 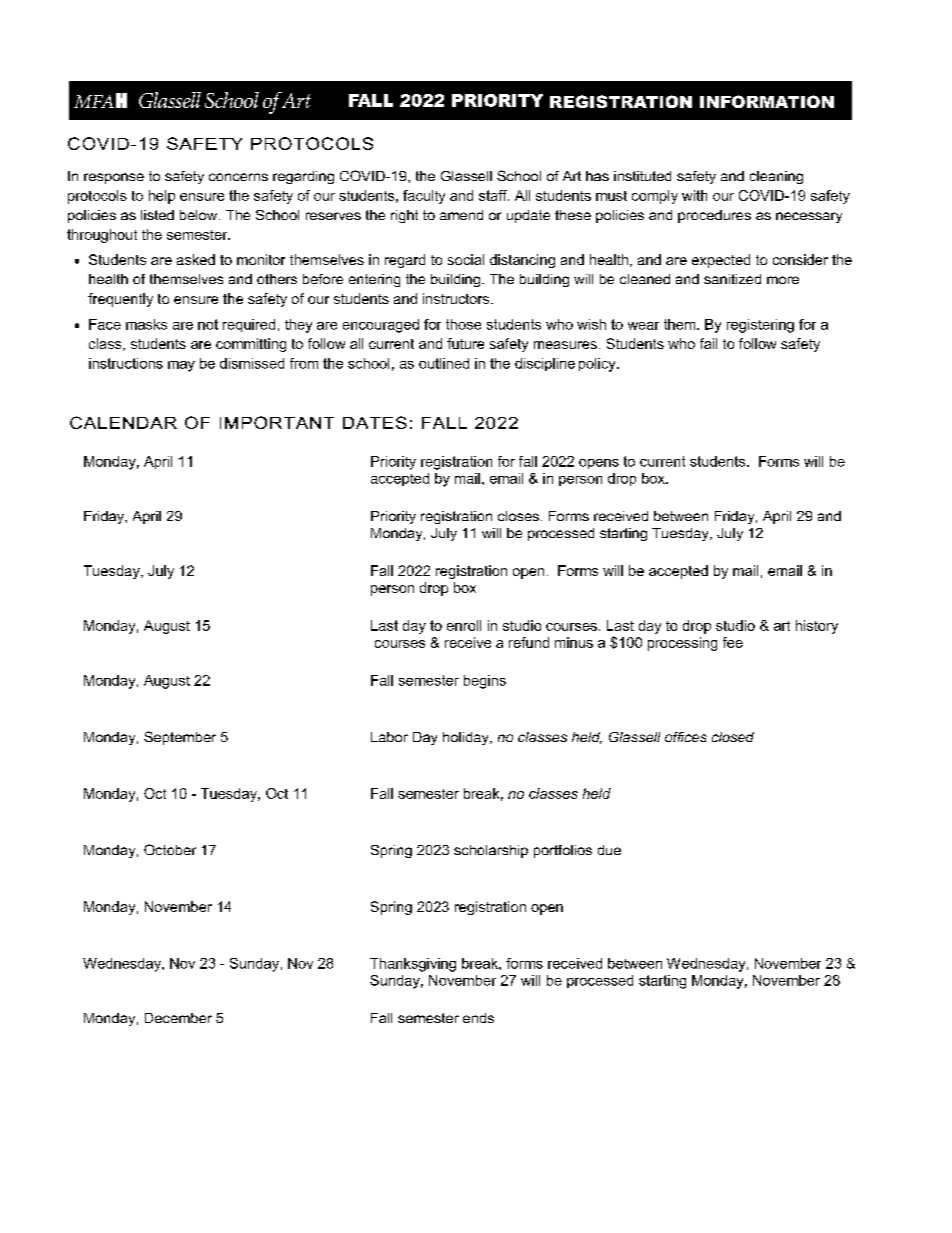 I want to click on closes, so click(x=518, y=516).
